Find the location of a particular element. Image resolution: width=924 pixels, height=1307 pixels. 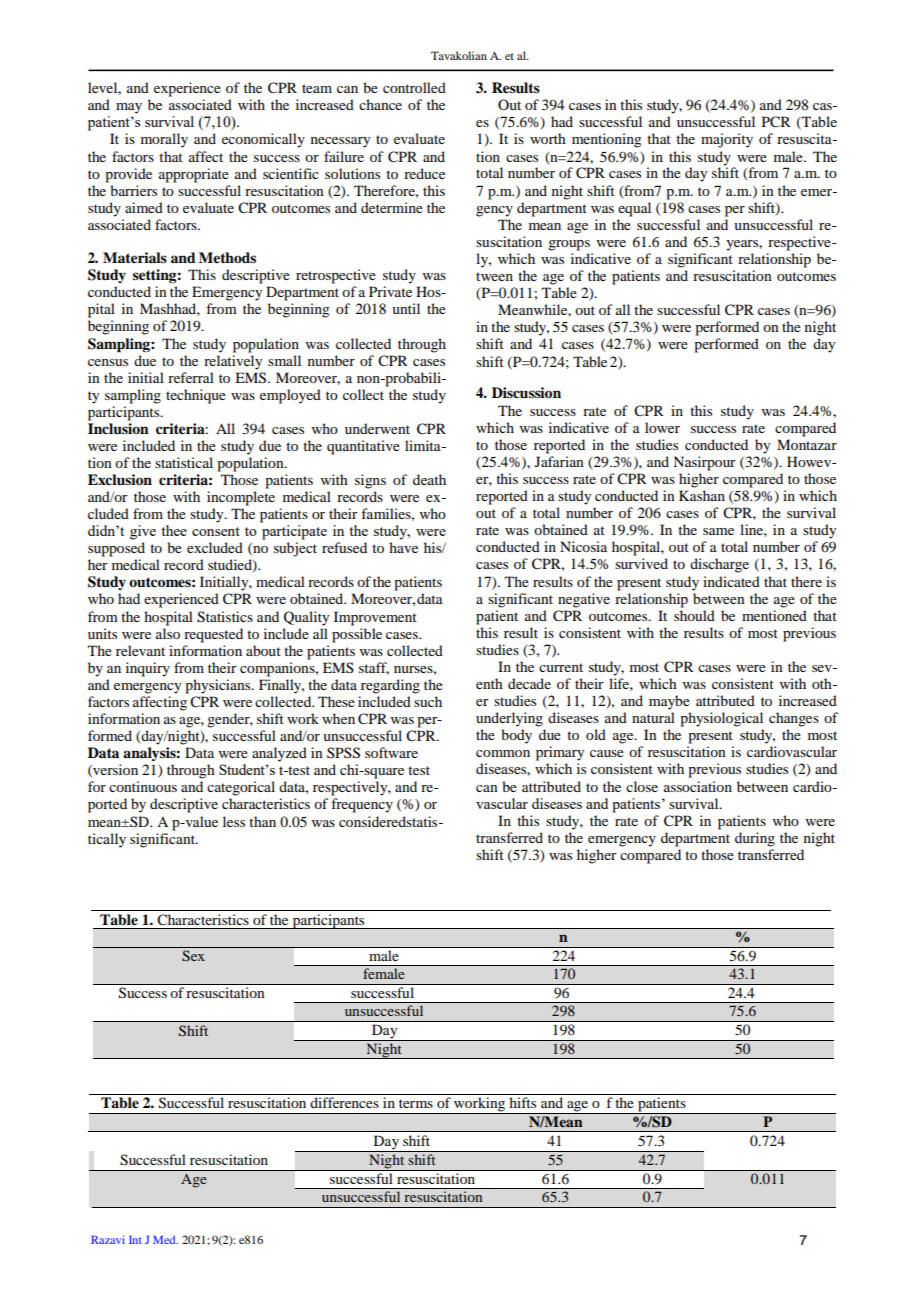

should is located at coordinates (694, 615).
